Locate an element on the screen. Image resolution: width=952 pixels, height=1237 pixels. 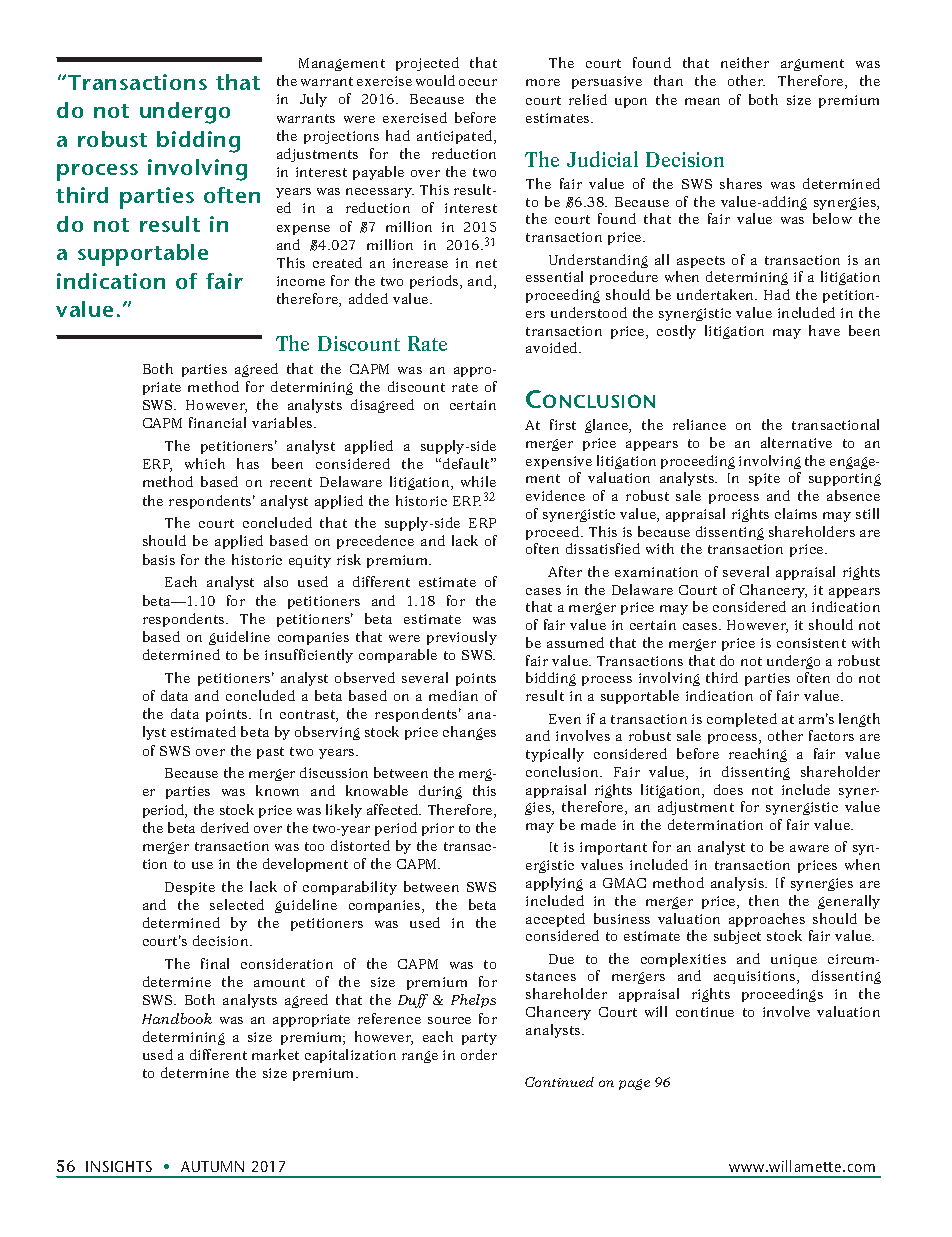
while is located at coordinates (478, 481).
